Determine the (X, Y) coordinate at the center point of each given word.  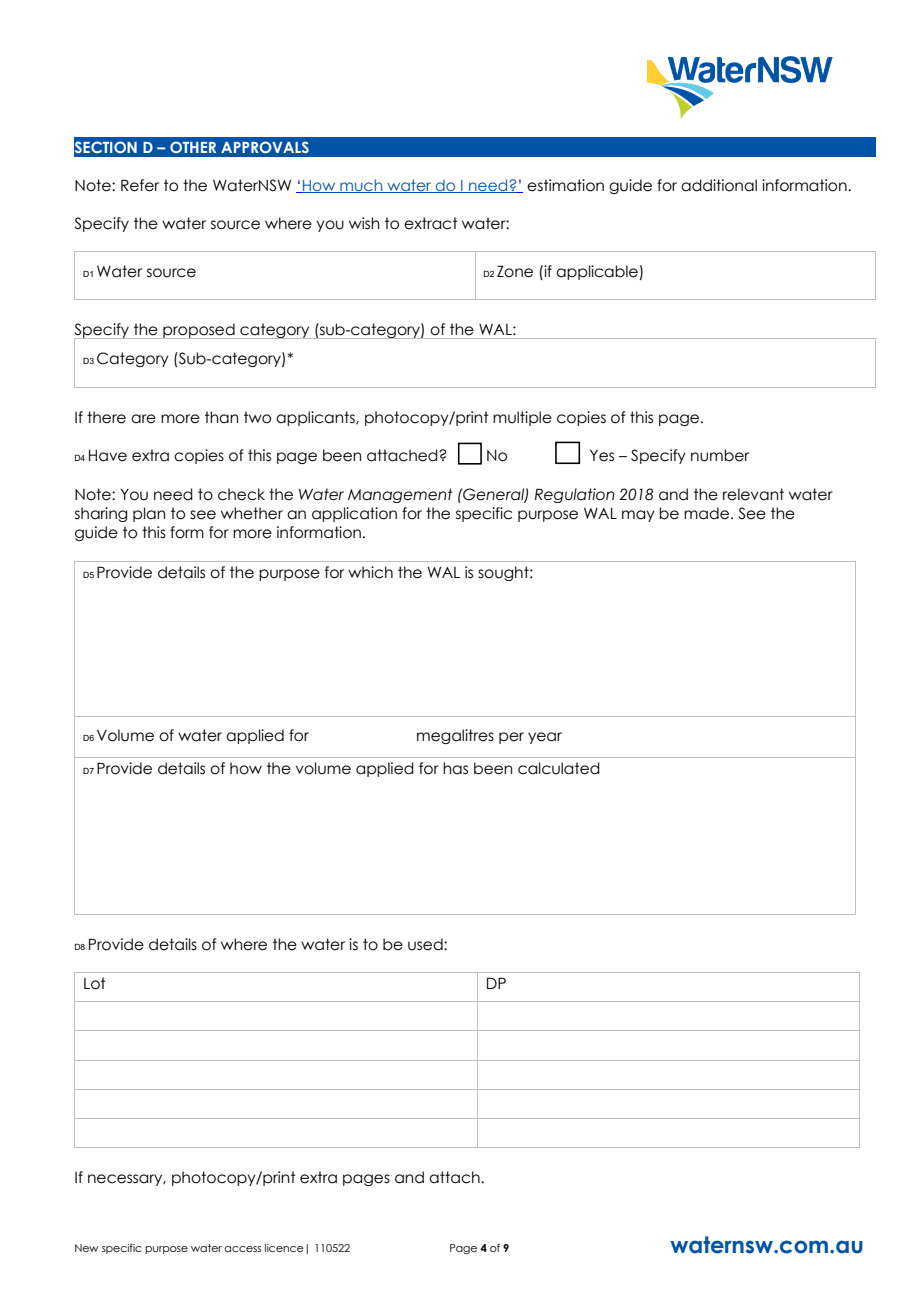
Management (400, 495)
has (455, 768)
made (706, 513)
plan (149, 514)
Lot (95, 983)
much (361, 186)
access (243, 1249)
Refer (140, 185)
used (426, 944)
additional (719, 185)
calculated (559, 768)
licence (284, 1248)
